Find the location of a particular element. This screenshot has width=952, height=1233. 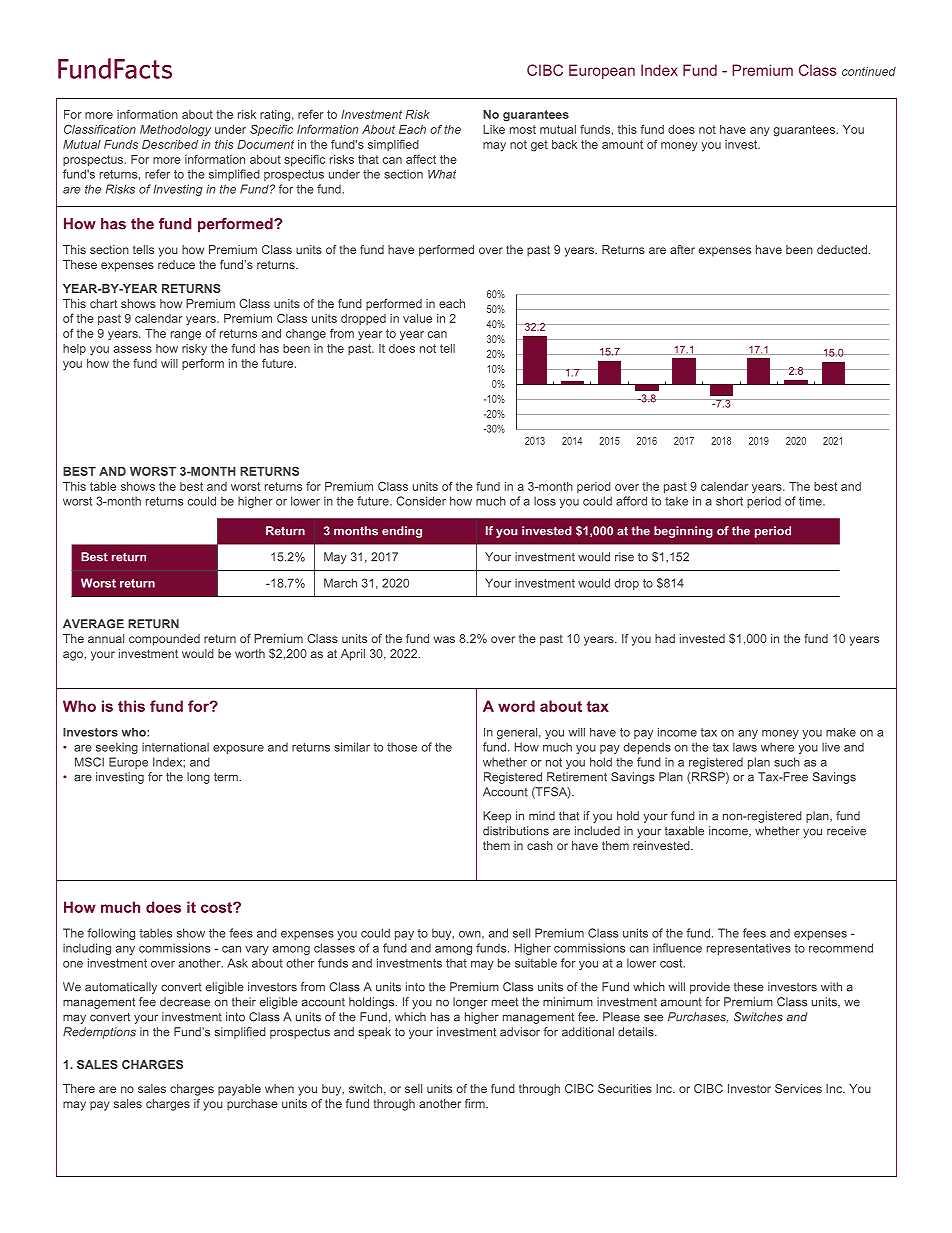

Methodology is located at coordinates (175, 131).
